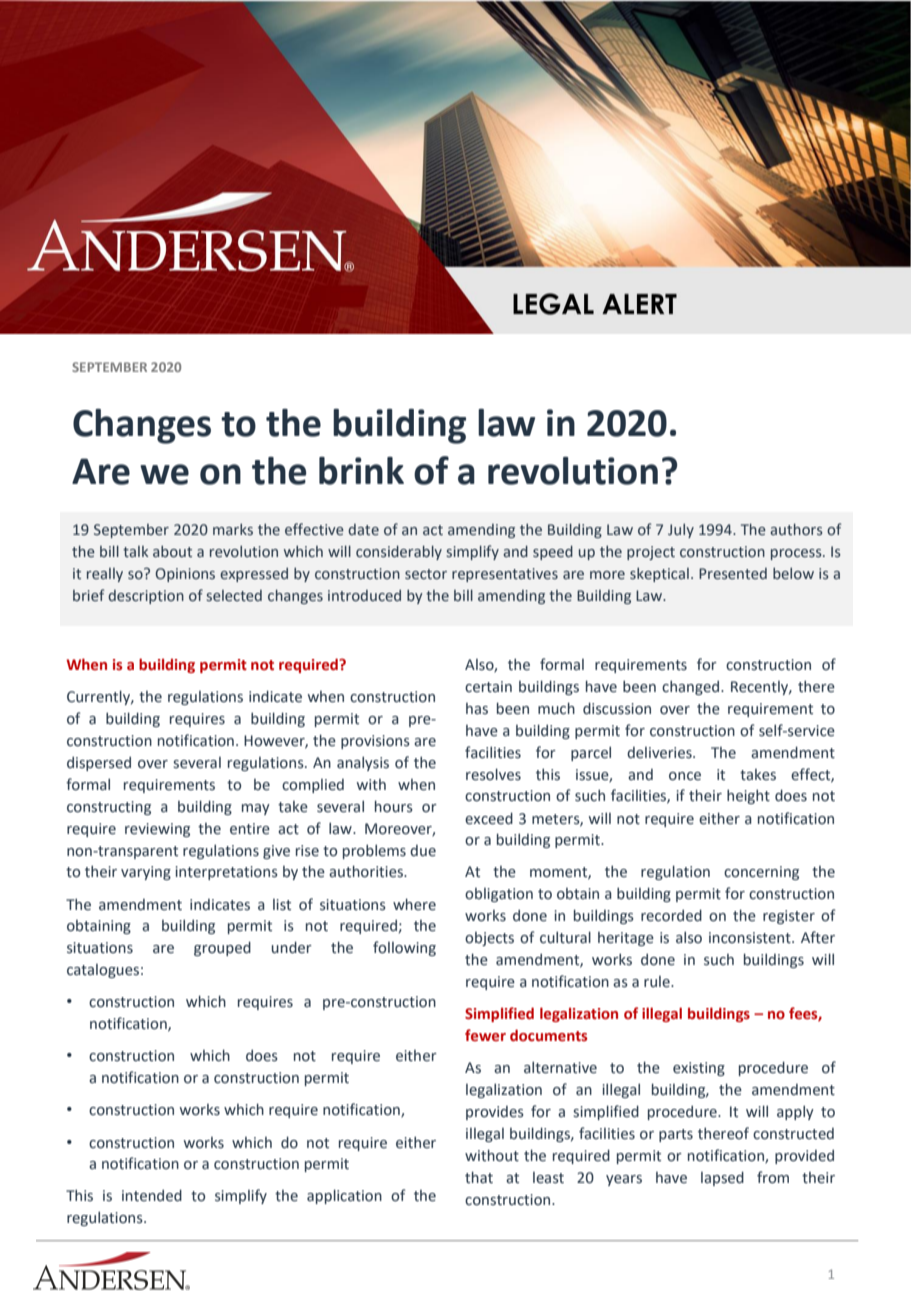  What do you see at coordinates (423, 851) in the screenshot?
I see `due` at bounding box center [423, 851].
